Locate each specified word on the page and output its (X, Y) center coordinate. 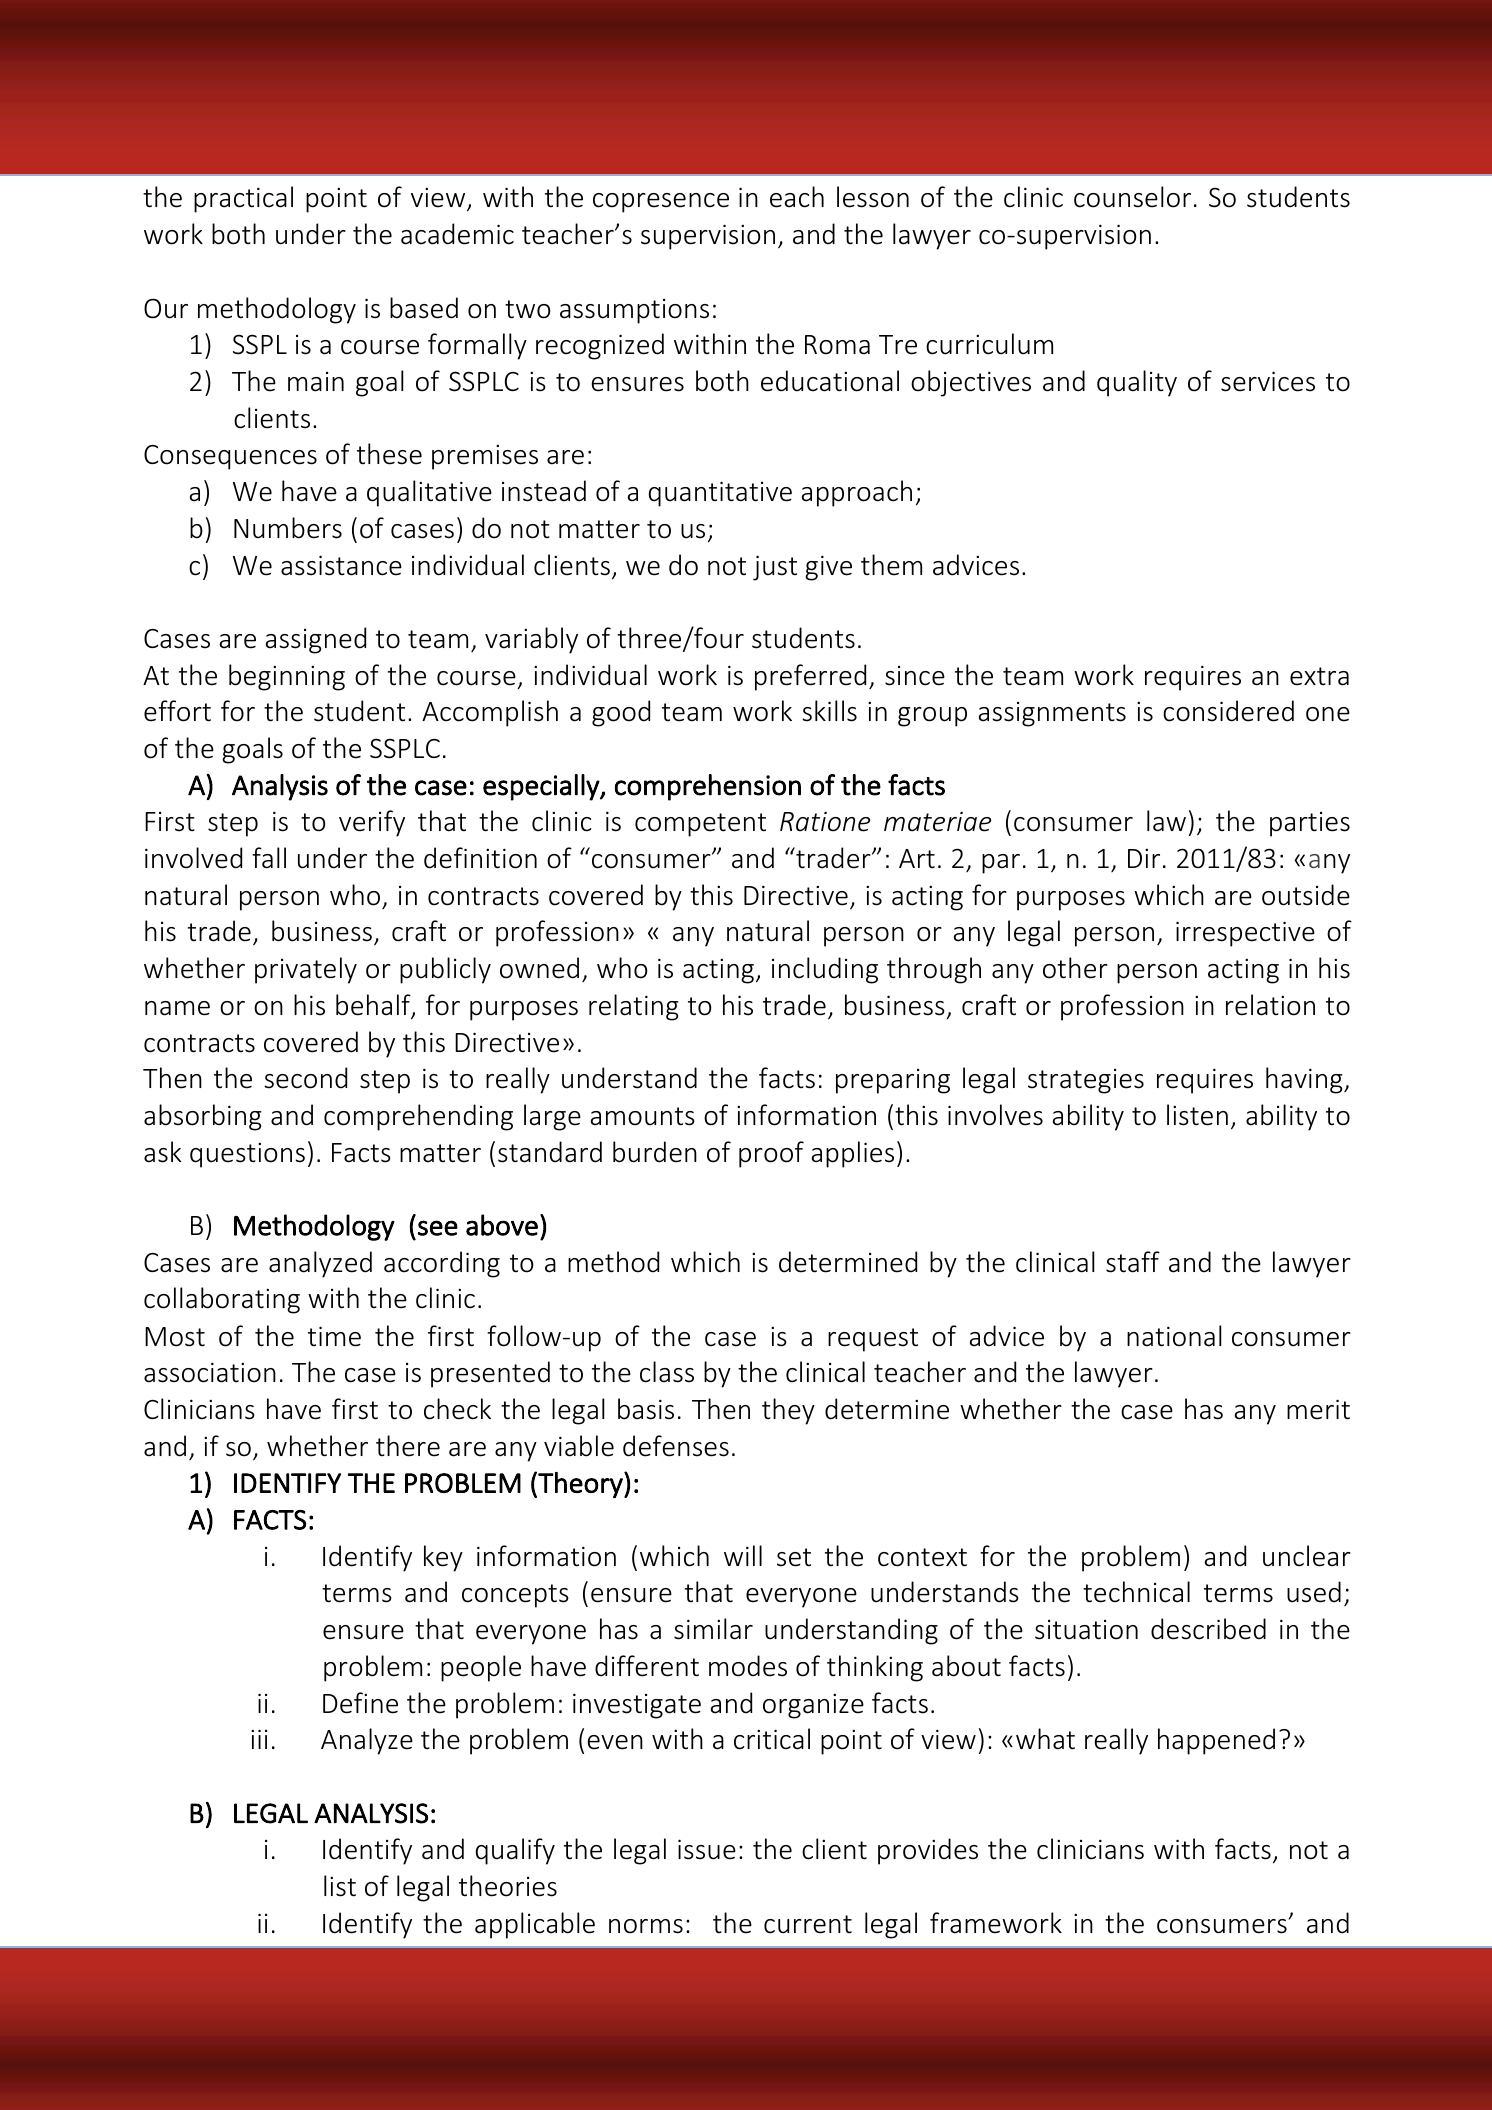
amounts (642, 1116)
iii (259, 1739)
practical (243, 199)
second (305, 1078)
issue (707, 1849)
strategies (1086, 1081)
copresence (661, 203)
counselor (1132, 197)
